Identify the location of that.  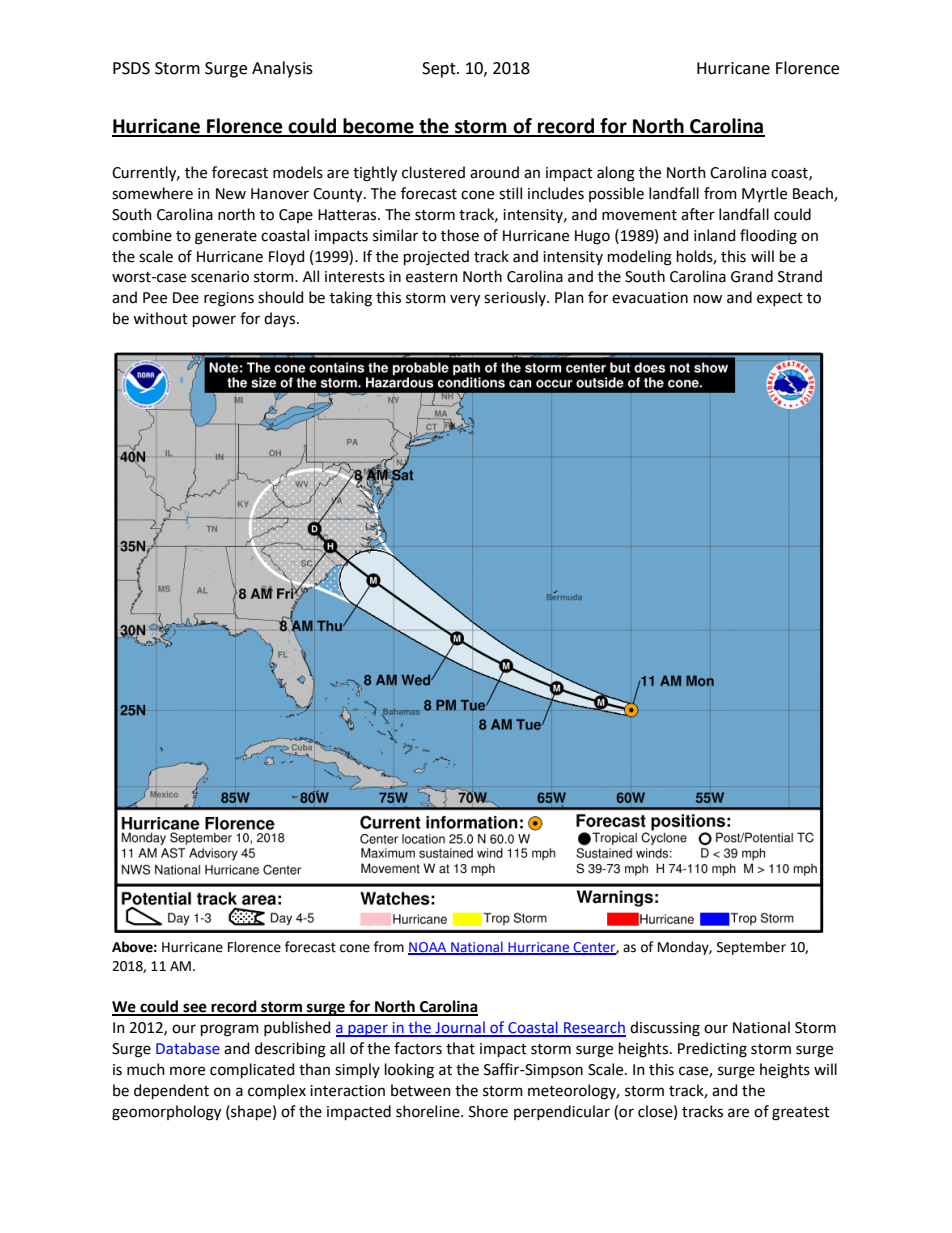
(460, 1048).
